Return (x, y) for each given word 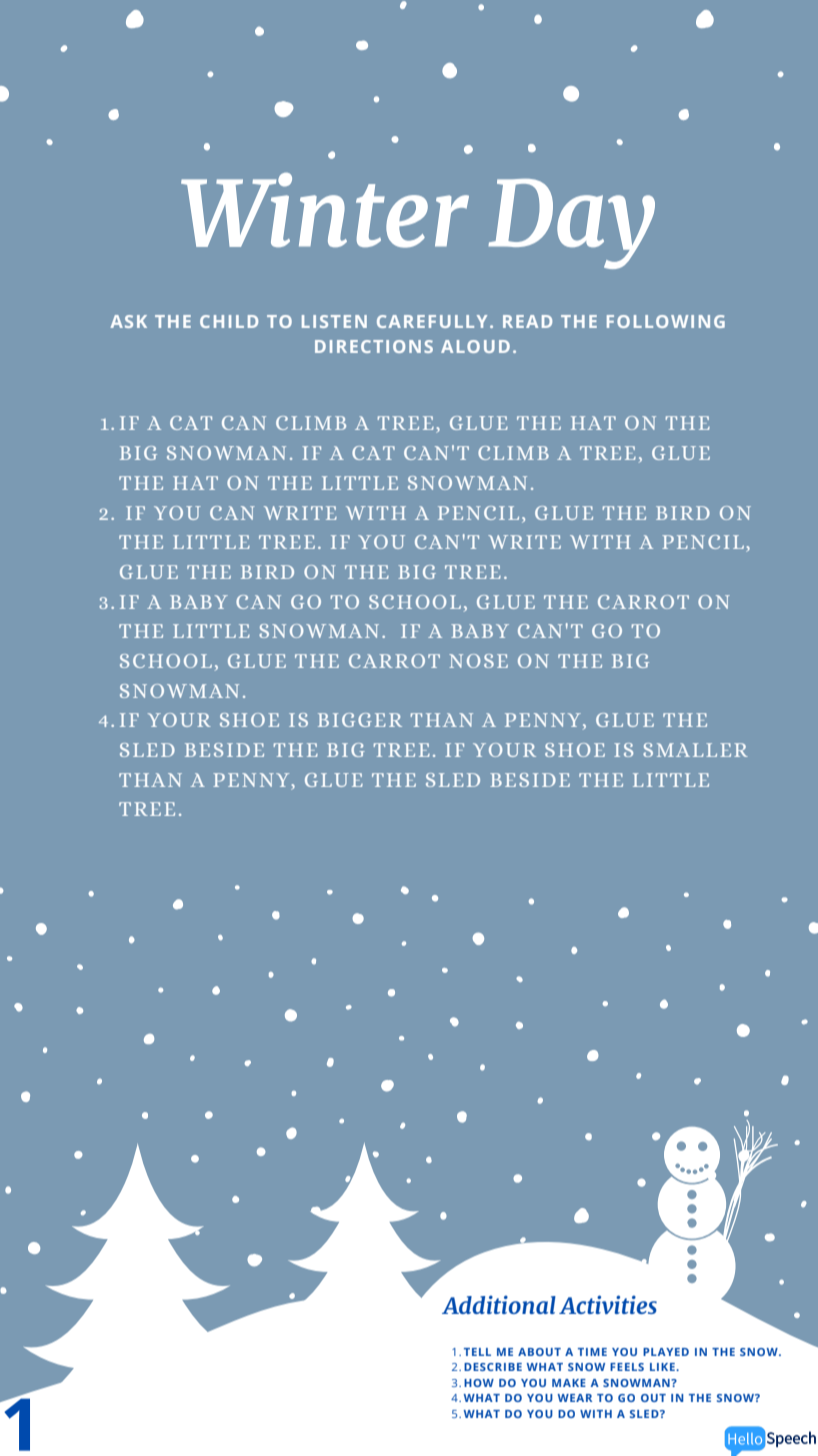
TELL (477, 1352)
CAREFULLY (432, 321)
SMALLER (695, 750)
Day (571, 224)
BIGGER (360, 720)
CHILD (229, 321)
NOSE (478, 661)
